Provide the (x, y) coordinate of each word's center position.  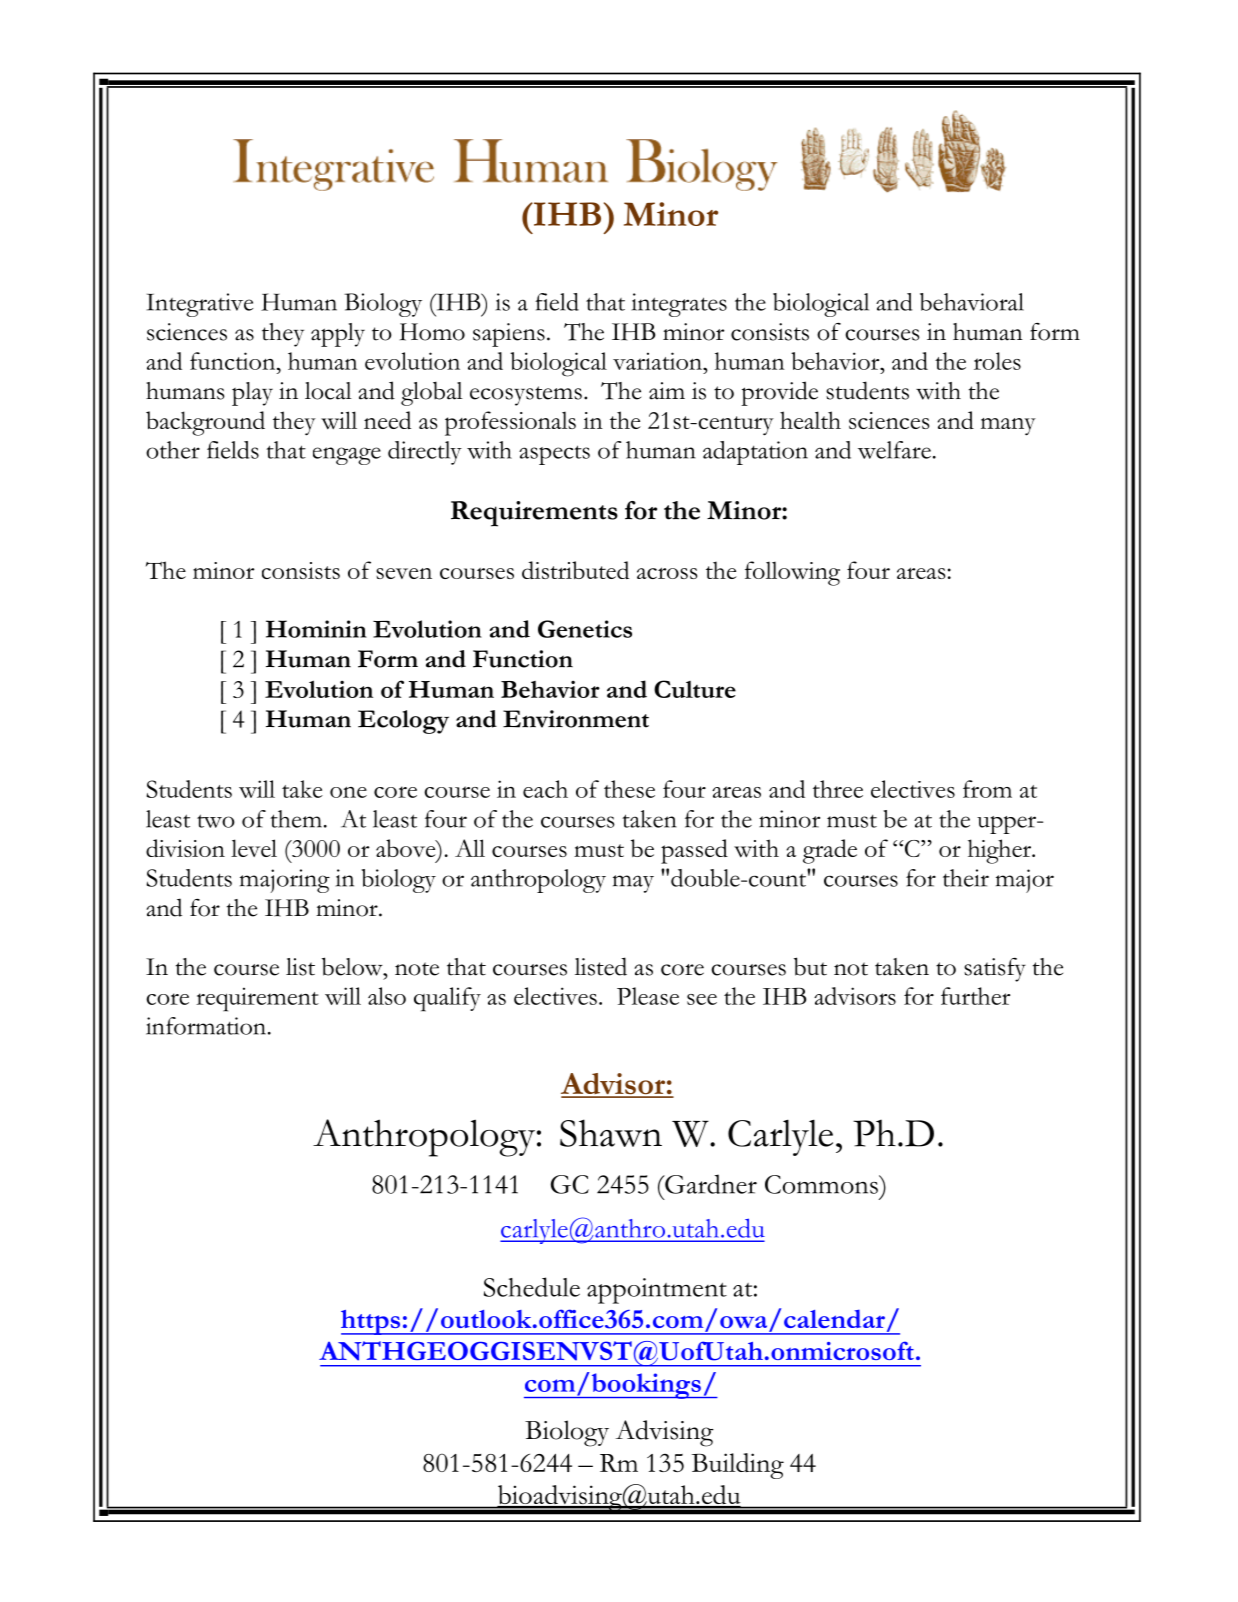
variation (658, 361)
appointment (657, 1291)
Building (738, 1466)
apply (338, 335)
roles (997, 361)
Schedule (532, 1287)
